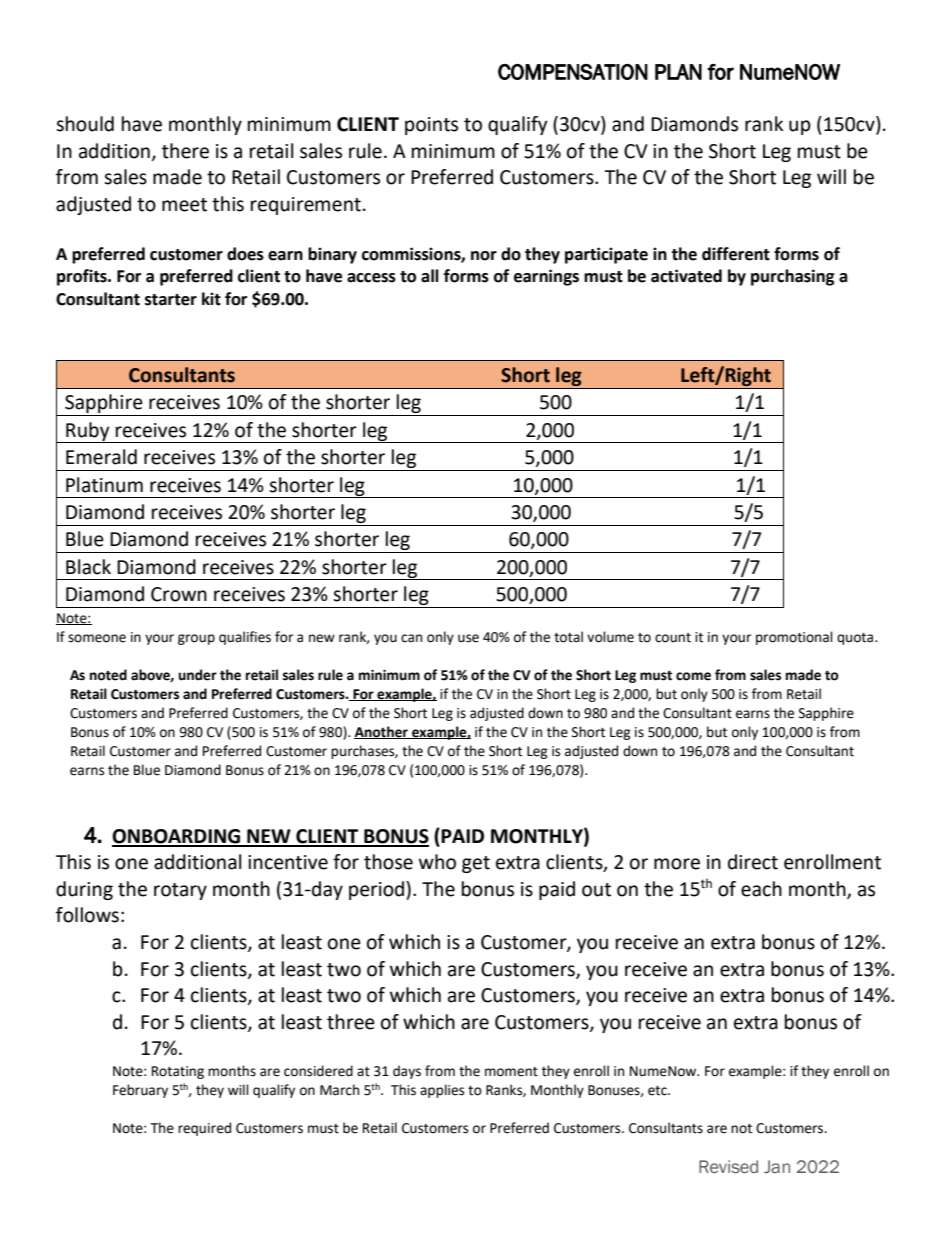  Describe the element at coordinates (411, 638) in the page. I see `can` at that location.
